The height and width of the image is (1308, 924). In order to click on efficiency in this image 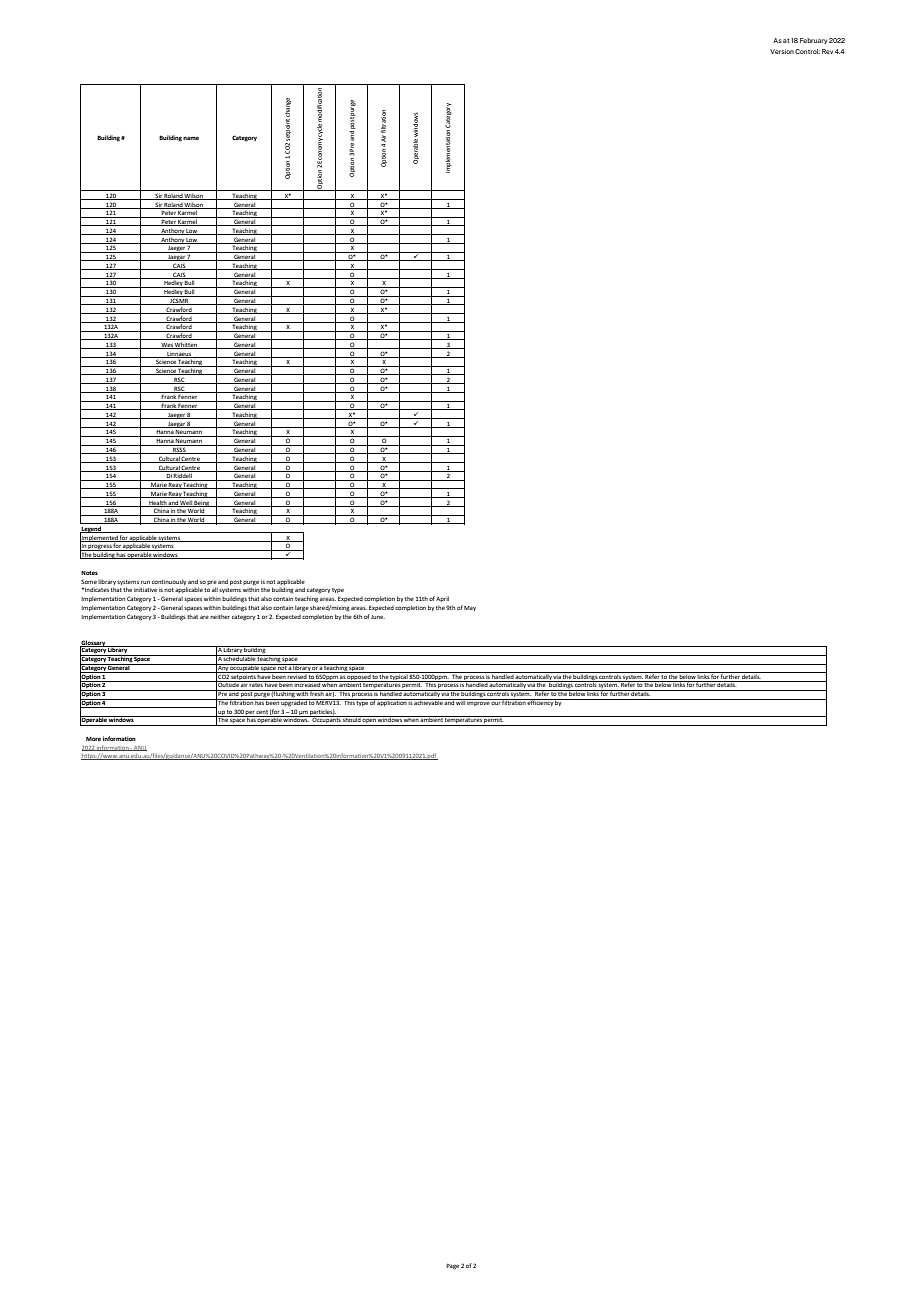, I will do `click(540, 702)`.
